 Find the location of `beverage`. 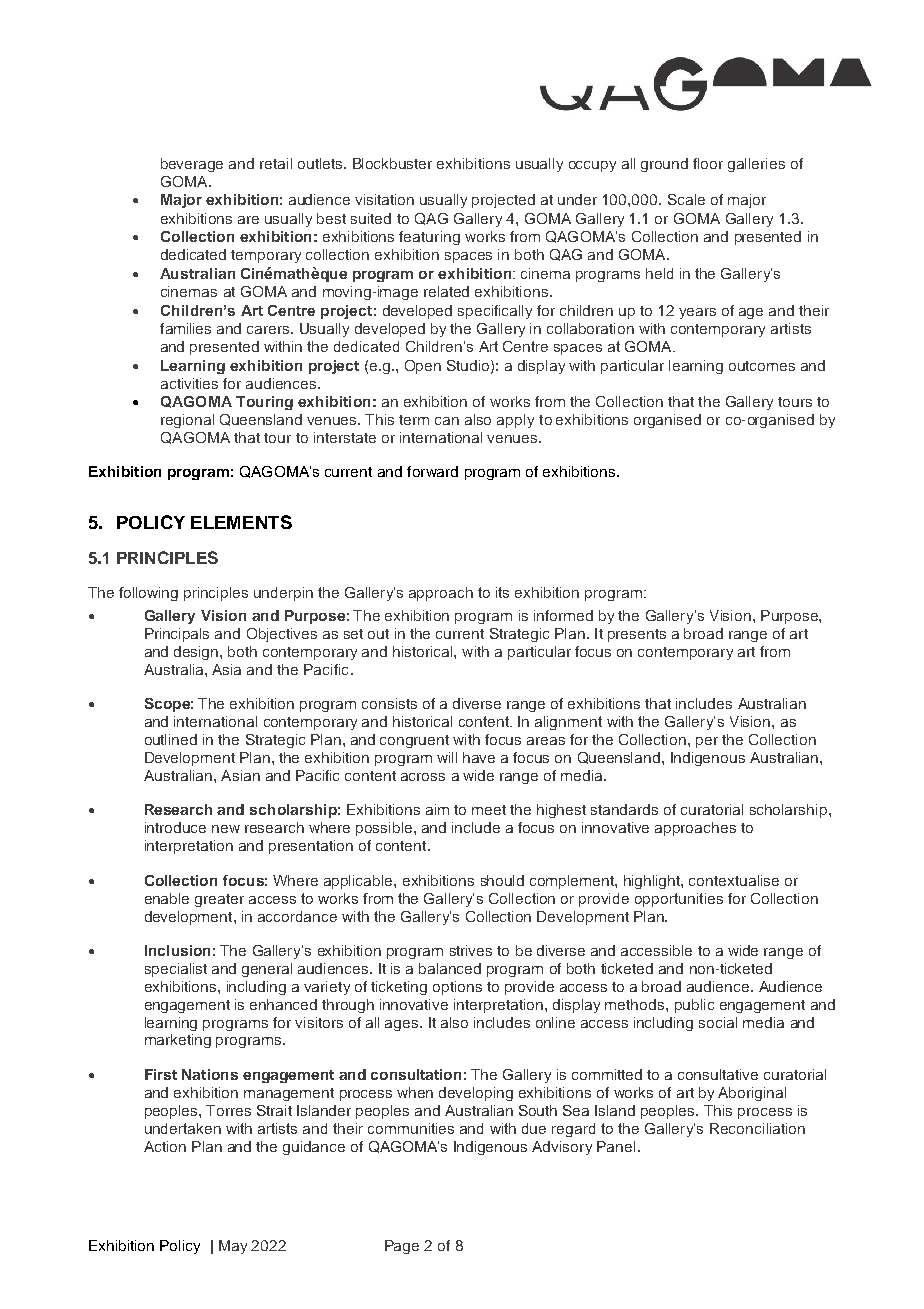

beverage is located at coordinates (192, 165).
